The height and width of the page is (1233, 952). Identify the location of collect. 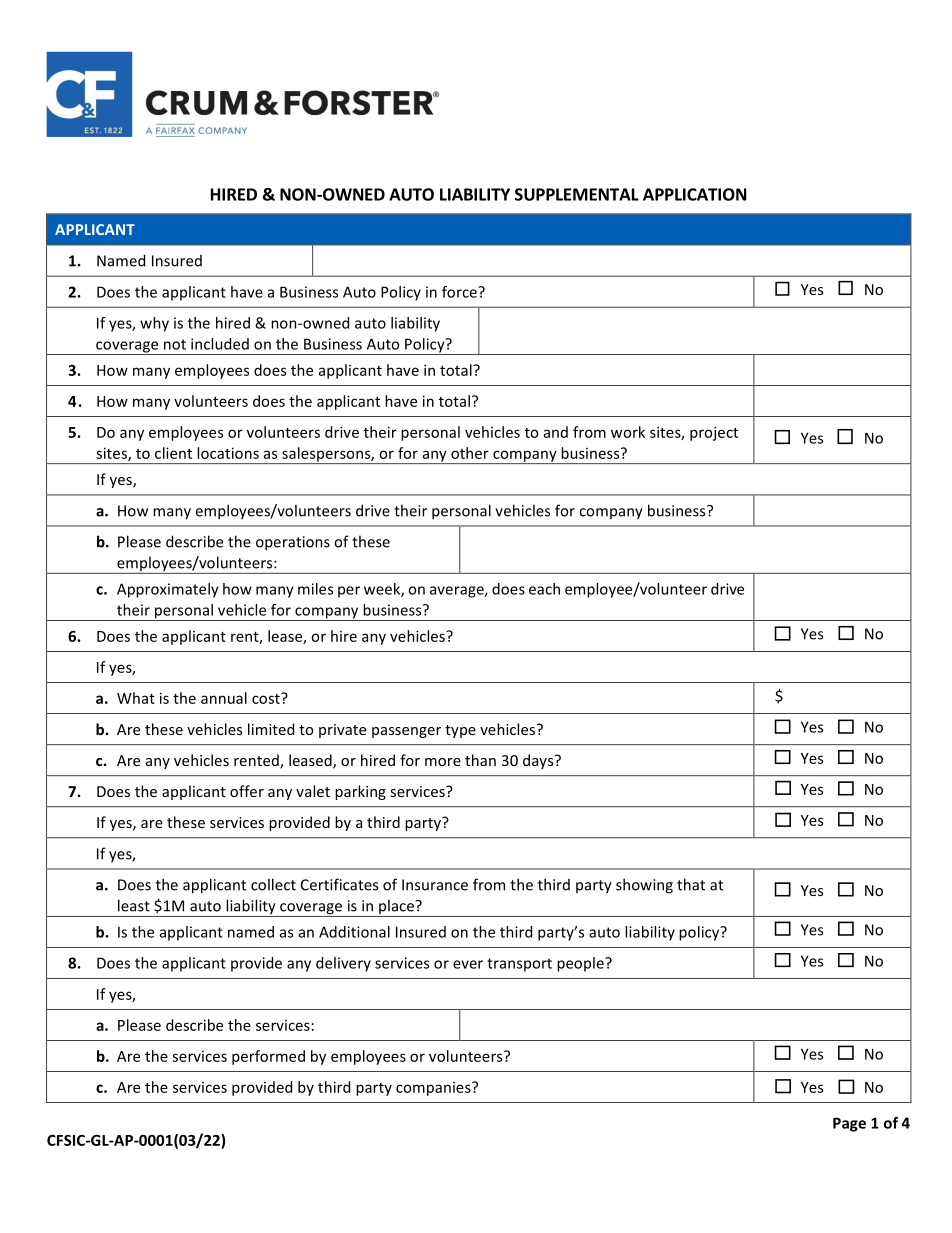
(273, 884).
